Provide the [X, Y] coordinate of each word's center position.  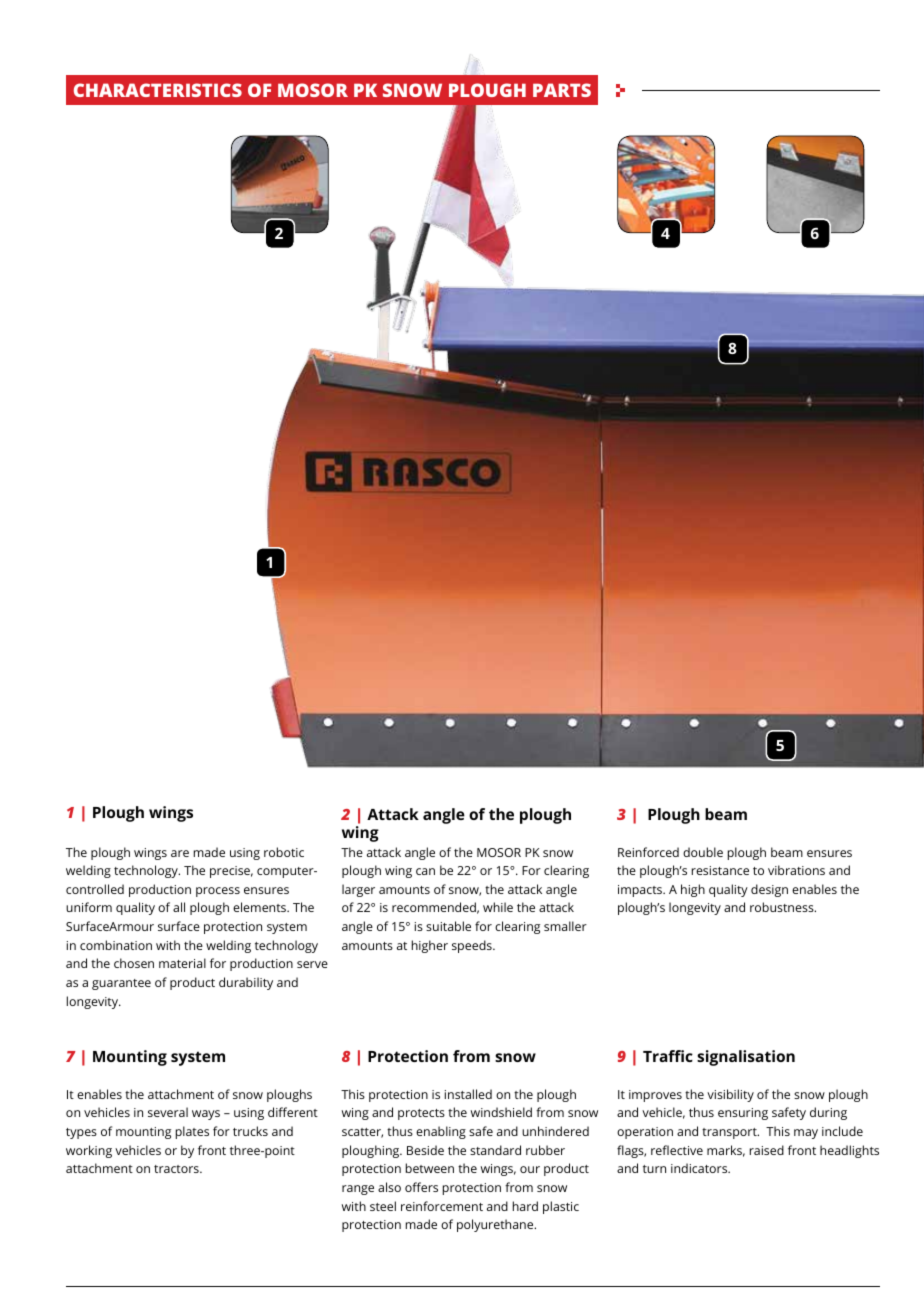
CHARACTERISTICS [158, 90]
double [703, 852]
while [498, 907]
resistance [720, 870]
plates [192, 1132]
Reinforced [648, 852]
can [425, 871]
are [180, 853]
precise [231, 872]
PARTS [562, 90]
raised [767, 1150]
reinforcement [442, 1206]
